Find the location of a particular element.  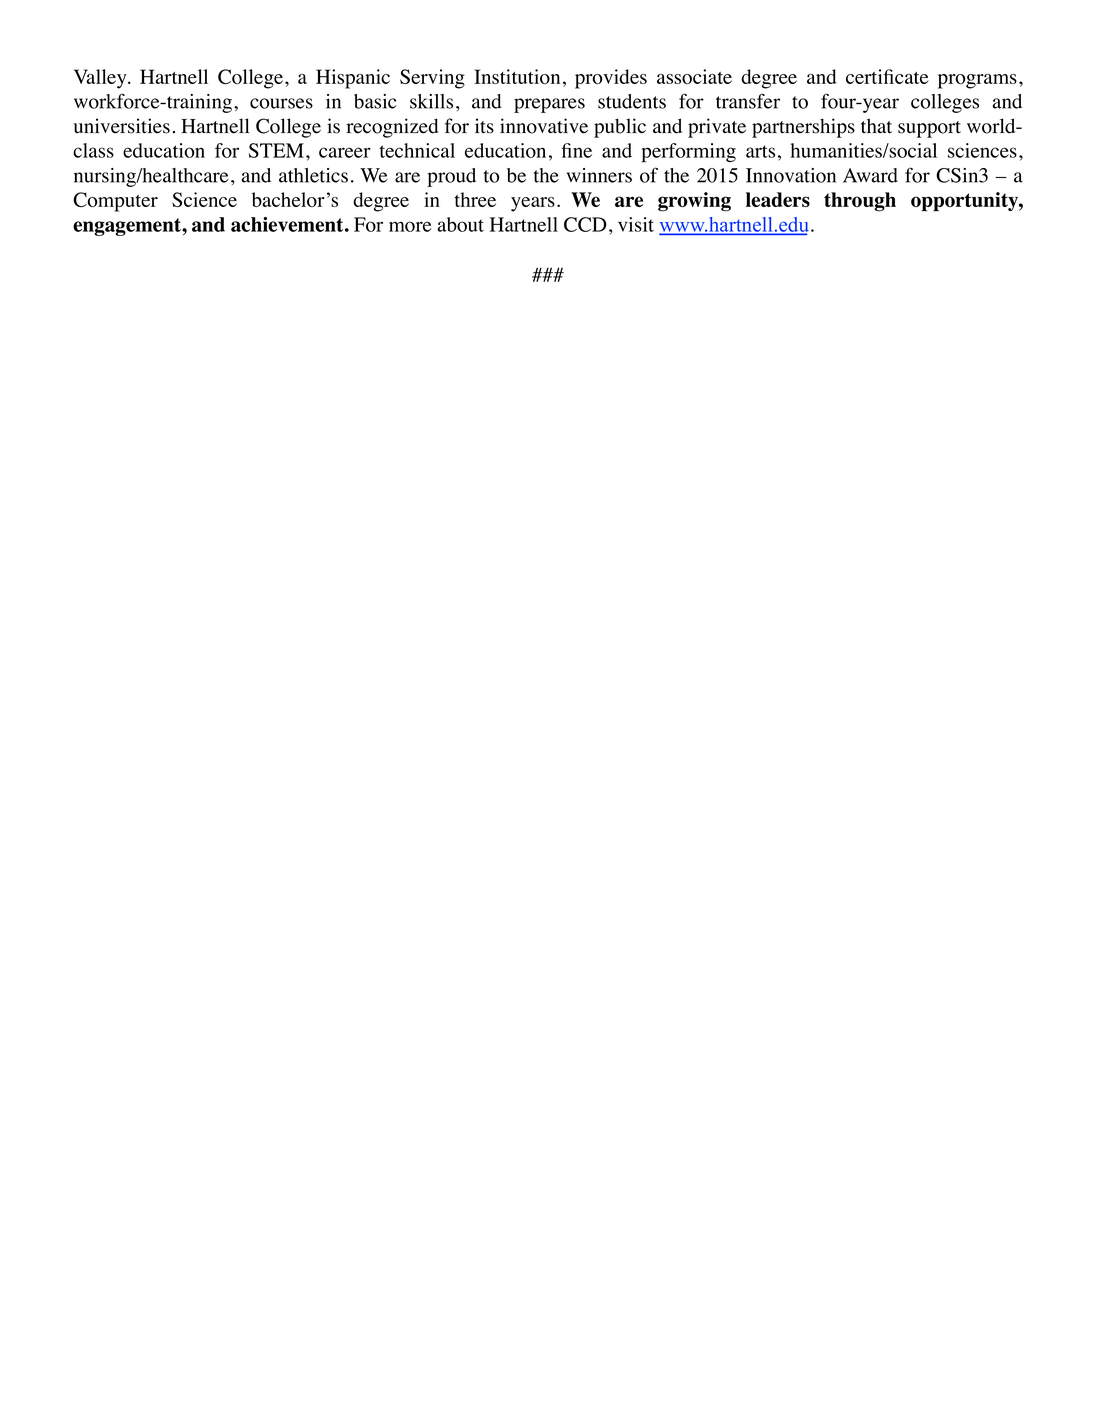

Institution is located at coordinates (517, 76).
